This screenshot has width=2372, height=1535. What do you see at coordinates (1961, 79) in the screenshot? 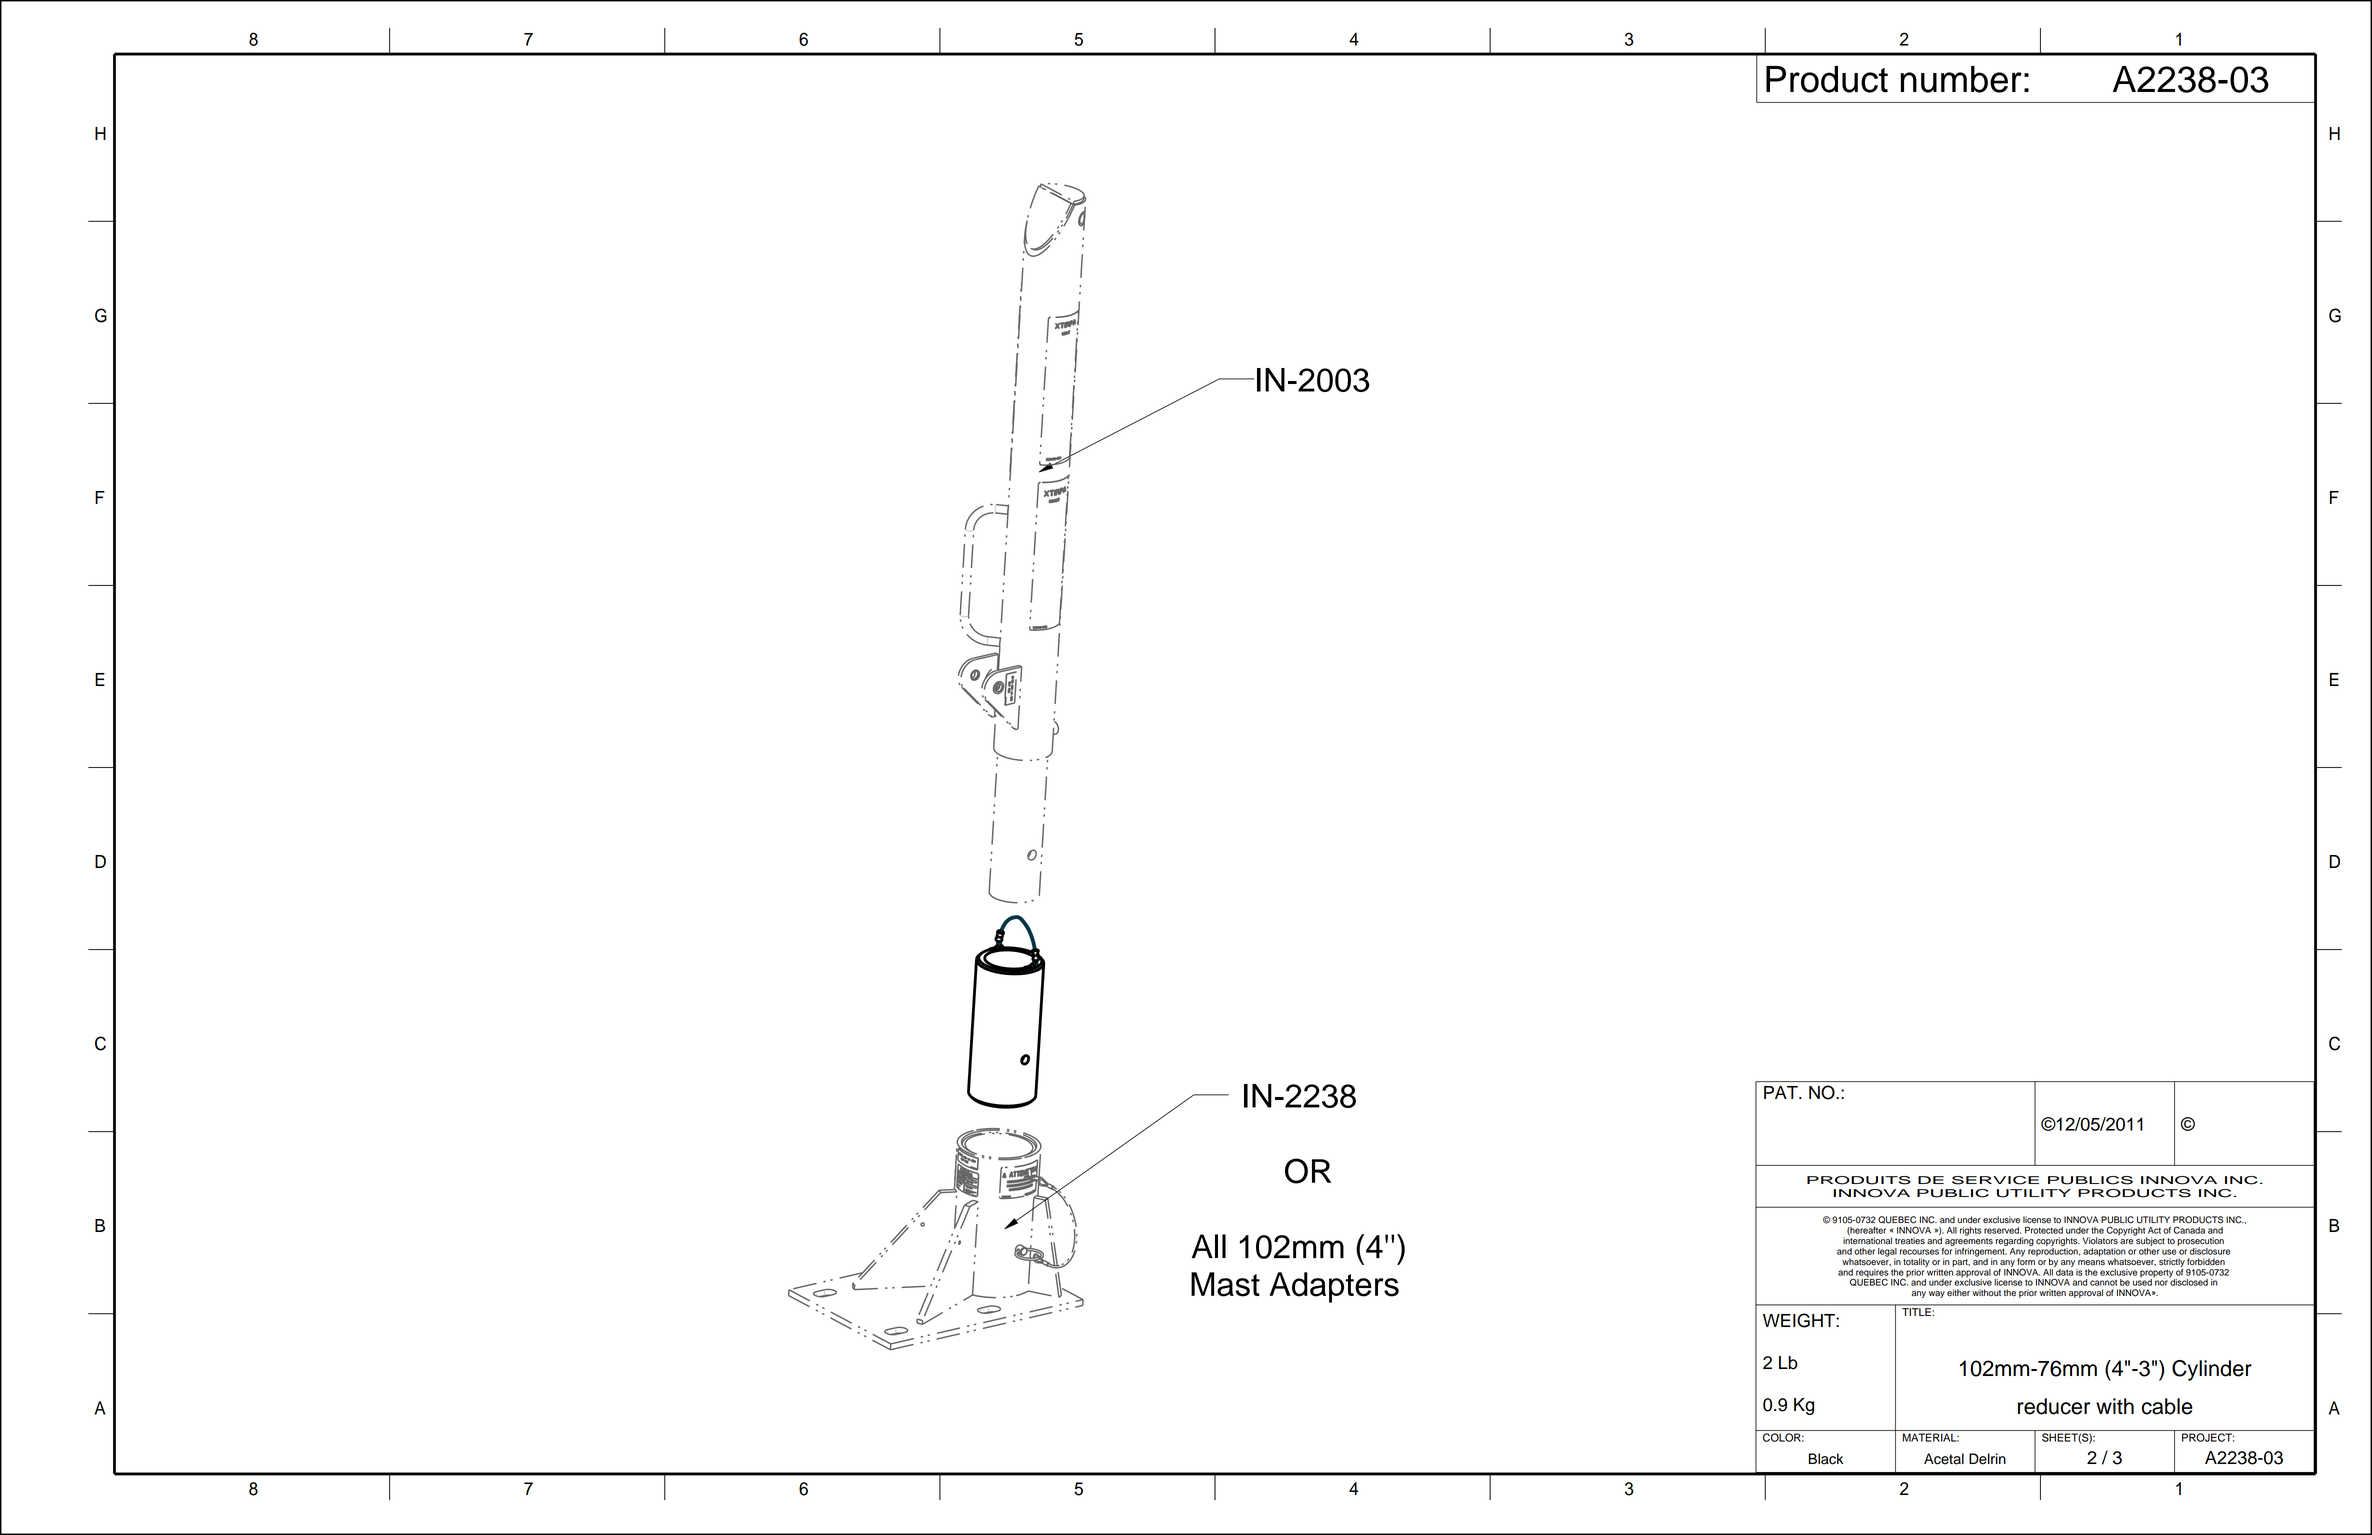
I see `number` at bounding box center [1961, 79].
